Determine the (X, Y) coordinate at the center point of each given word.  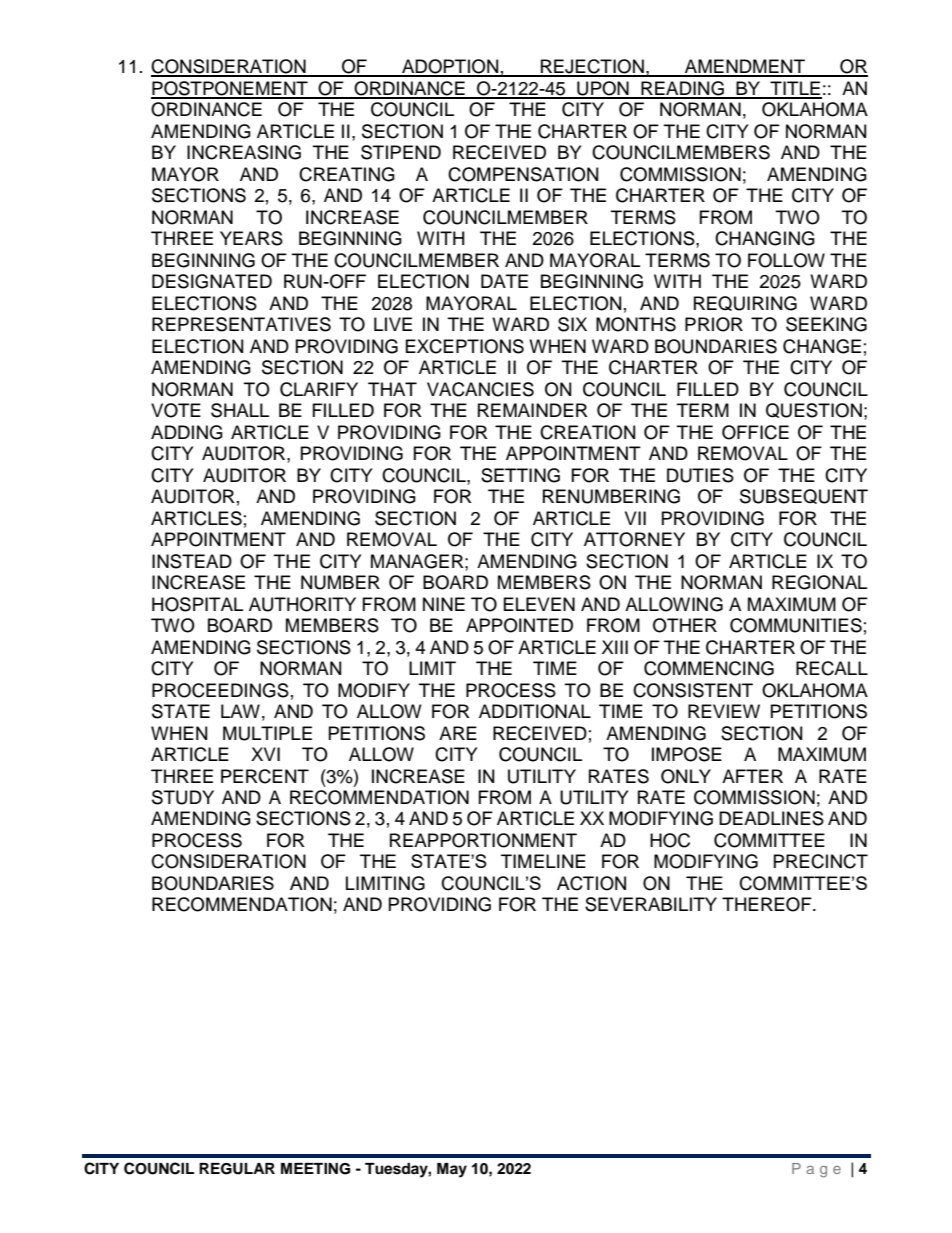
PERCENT (265, 776)
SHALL (240, 410)
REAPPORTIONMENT (483, 840)
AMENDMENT (745, 67)
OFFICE (755, 432)
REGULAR (237, 1169)
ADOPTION (450, 67)
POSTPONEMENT (230, 89)
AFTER (752, 776)
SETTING (520, 475)
